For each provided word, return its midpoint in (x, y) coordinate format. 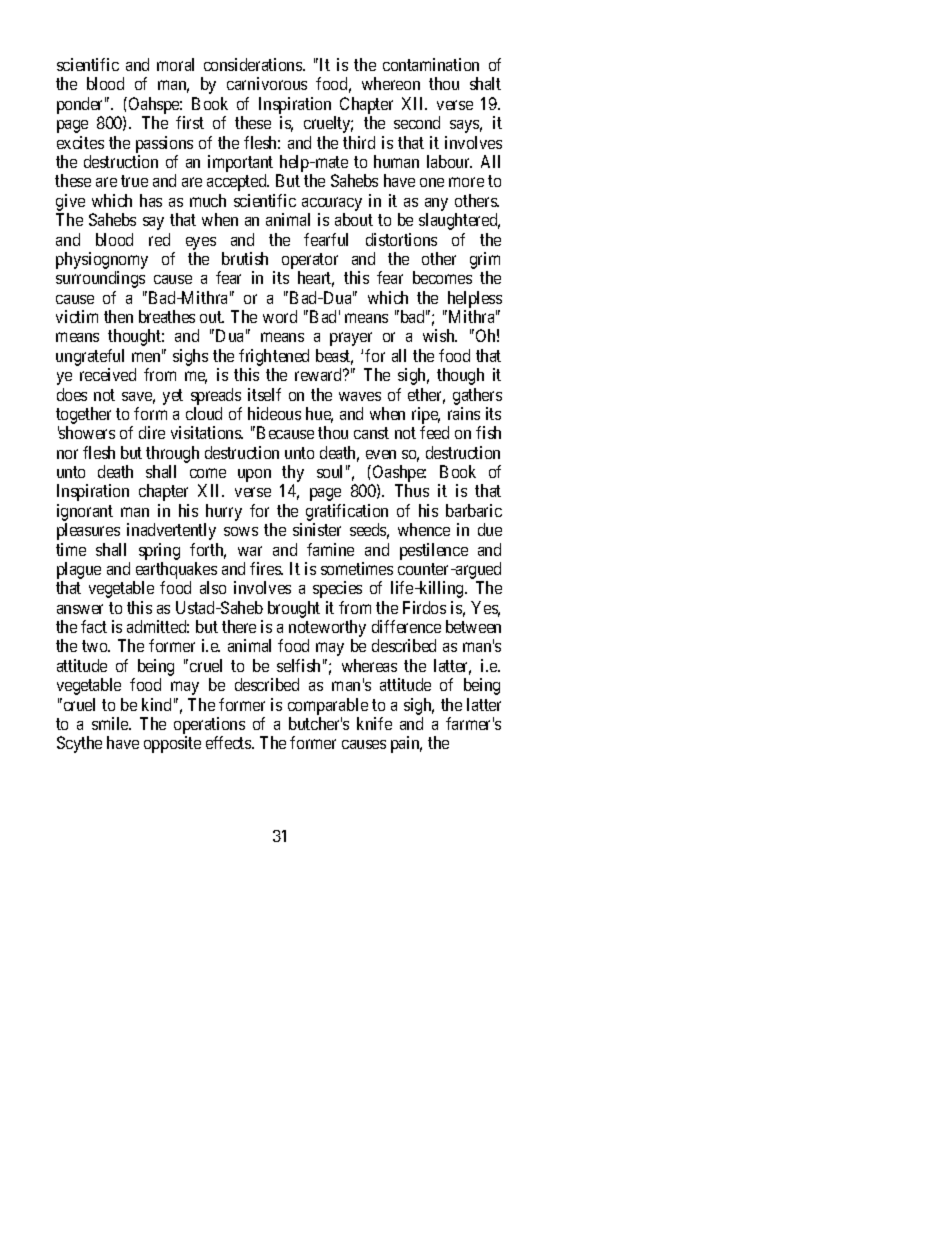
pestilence (434, 551)
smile (111, 723)
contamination (431, 64)
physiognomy (102, 260)
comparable (328, 706)
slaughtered (459, 221)
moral (175, 64)
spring (159, 551)
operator (310, 261)
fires (266, 568)
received (108, 374)
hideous (274, 413)
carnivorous (267, 83)
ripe (426, 417)
